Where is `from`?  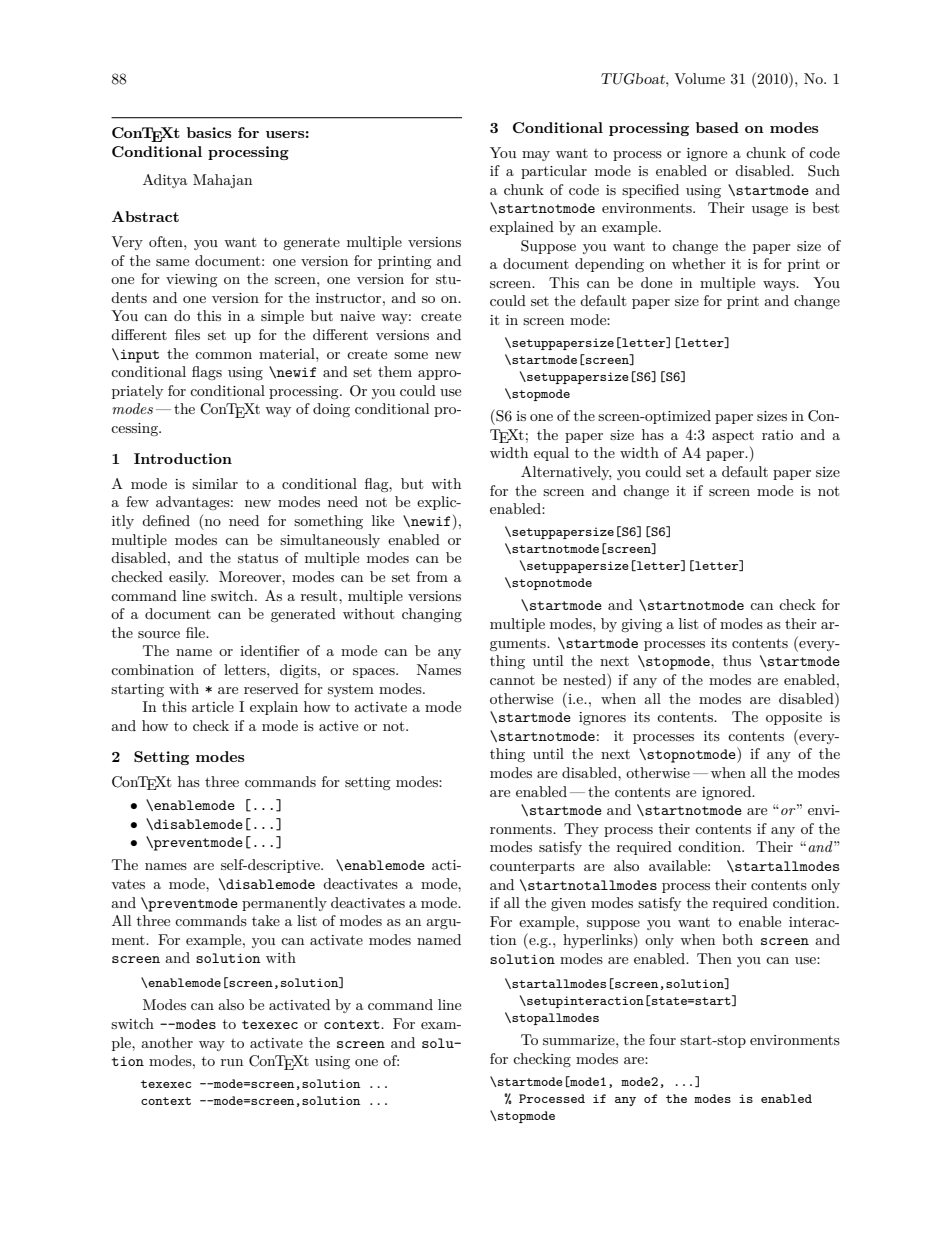 from is located at coordinates (432, 576).
